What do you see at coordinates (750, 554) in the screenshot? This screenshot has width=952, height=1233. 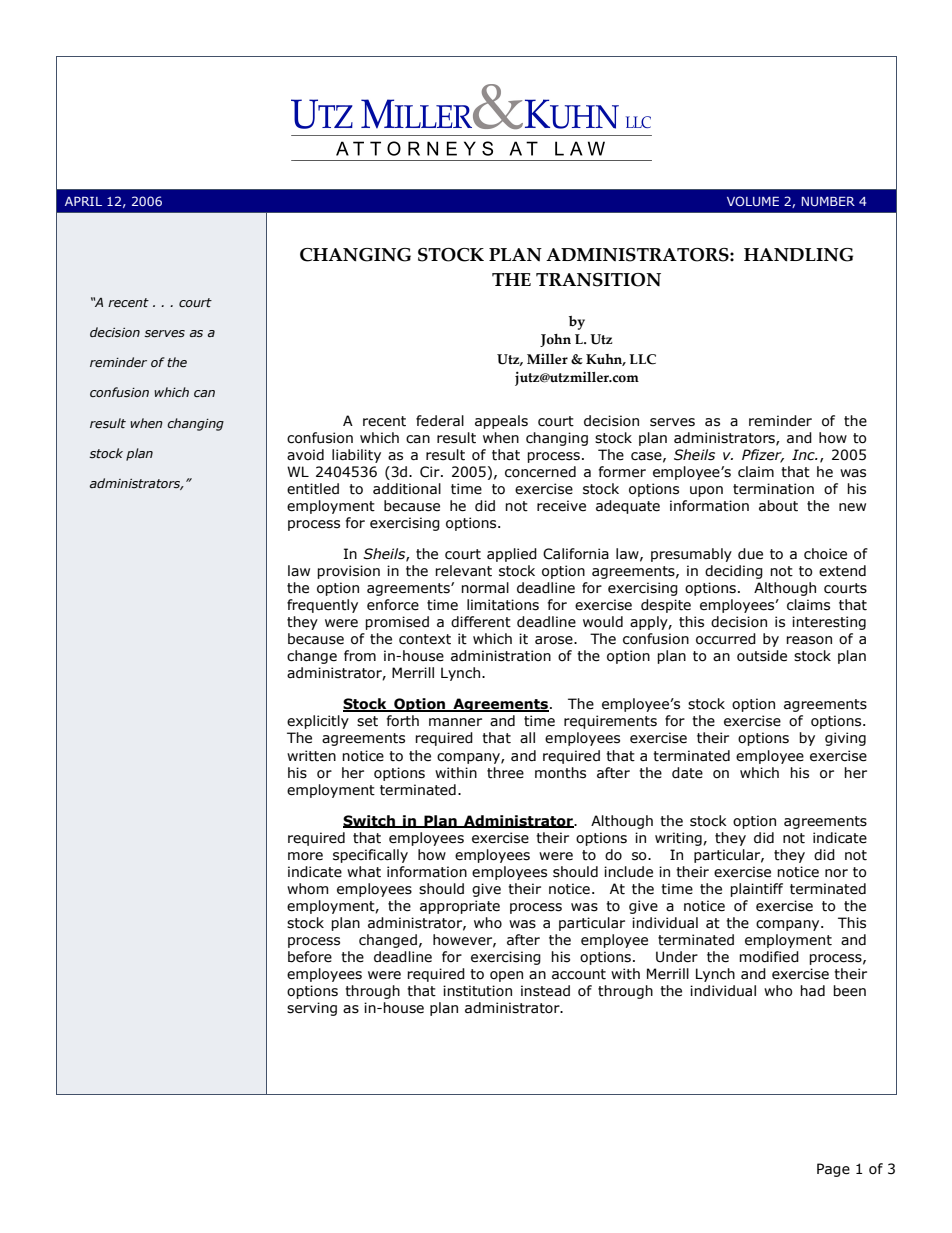 I see `due` at bounding box center [750, 554].
